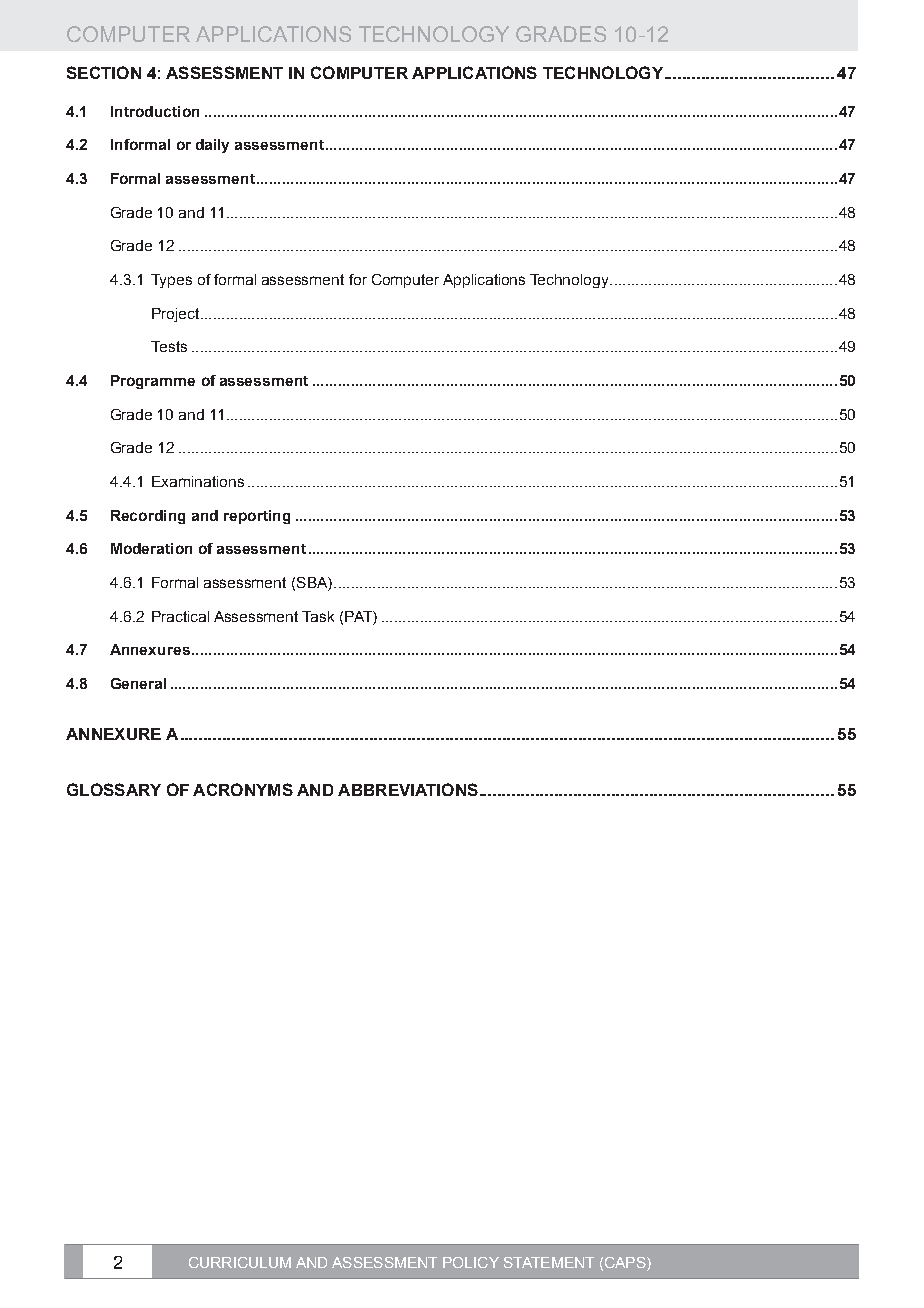 This image has height=1308, width=924. I want to click on Recording, so click(148, 517).
